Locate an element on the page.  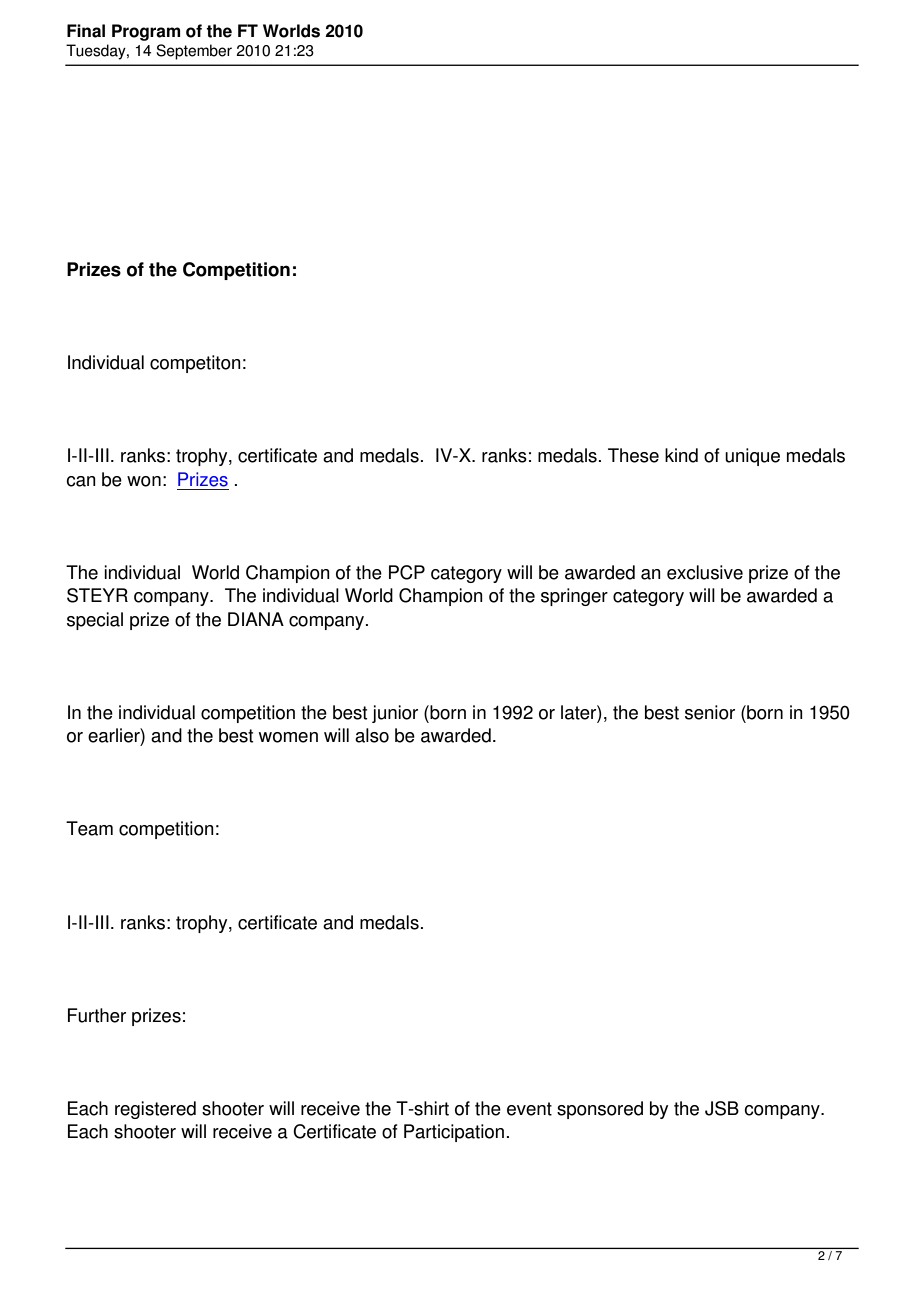
Participation is located at coordinates (454, 1133).
